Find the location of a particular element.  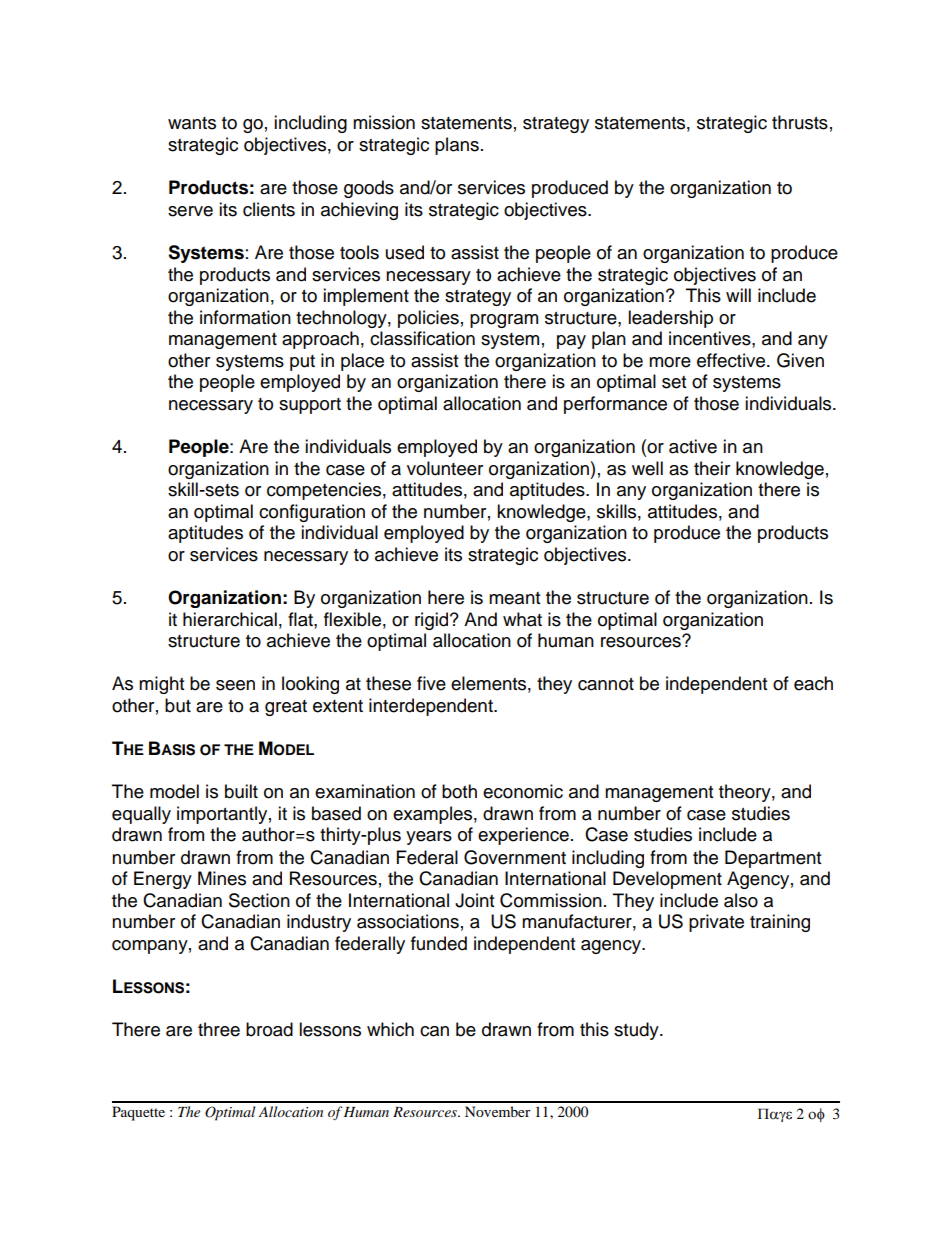

configuration is located at coordinates (312, 513).
